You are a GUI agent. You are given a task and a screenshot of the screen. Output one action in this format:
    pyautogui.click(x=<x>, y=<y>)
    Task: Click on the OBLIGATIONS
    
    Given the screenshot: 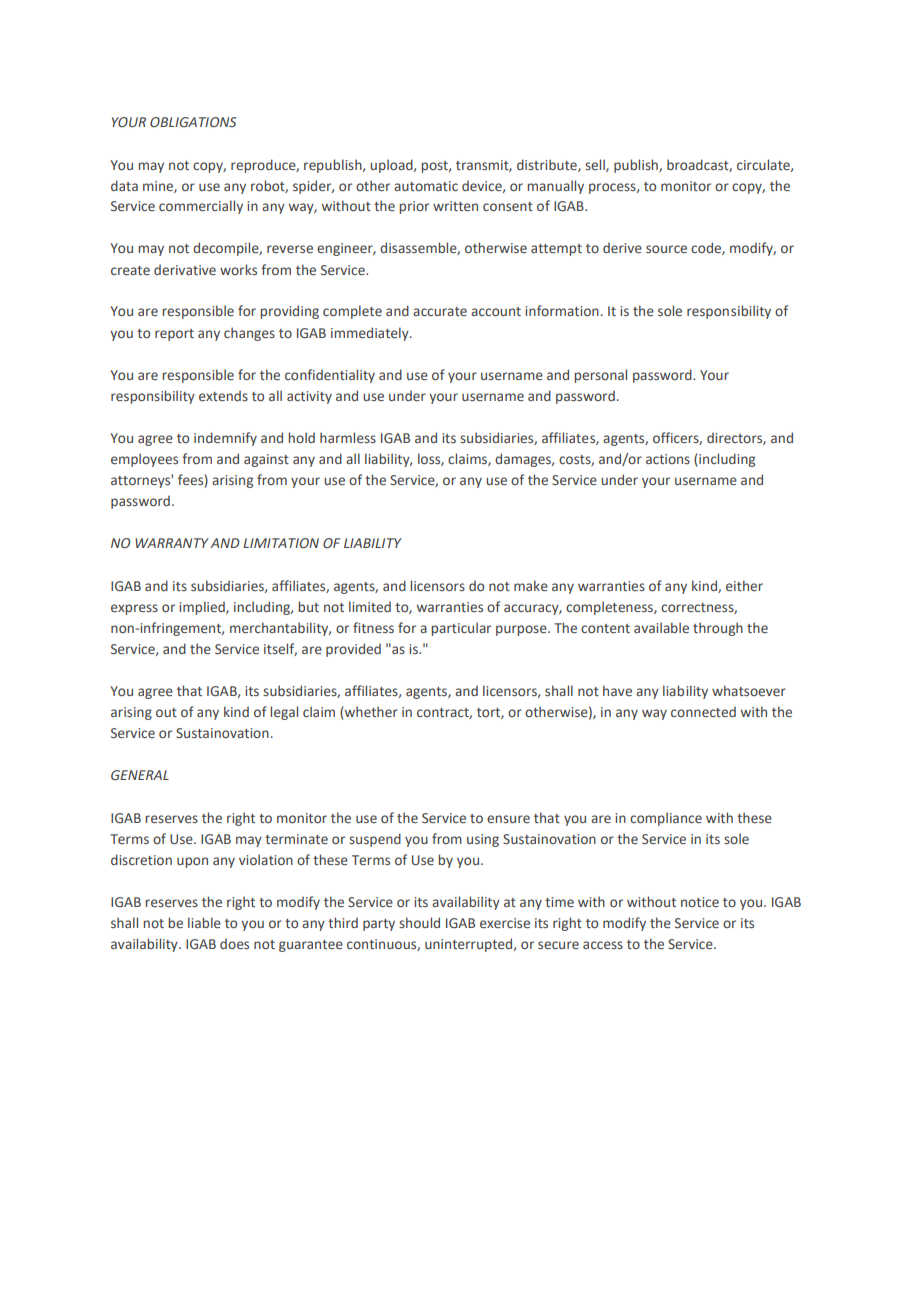 What is the action you would take?
    pyautogui.click(x=193, y=122)
